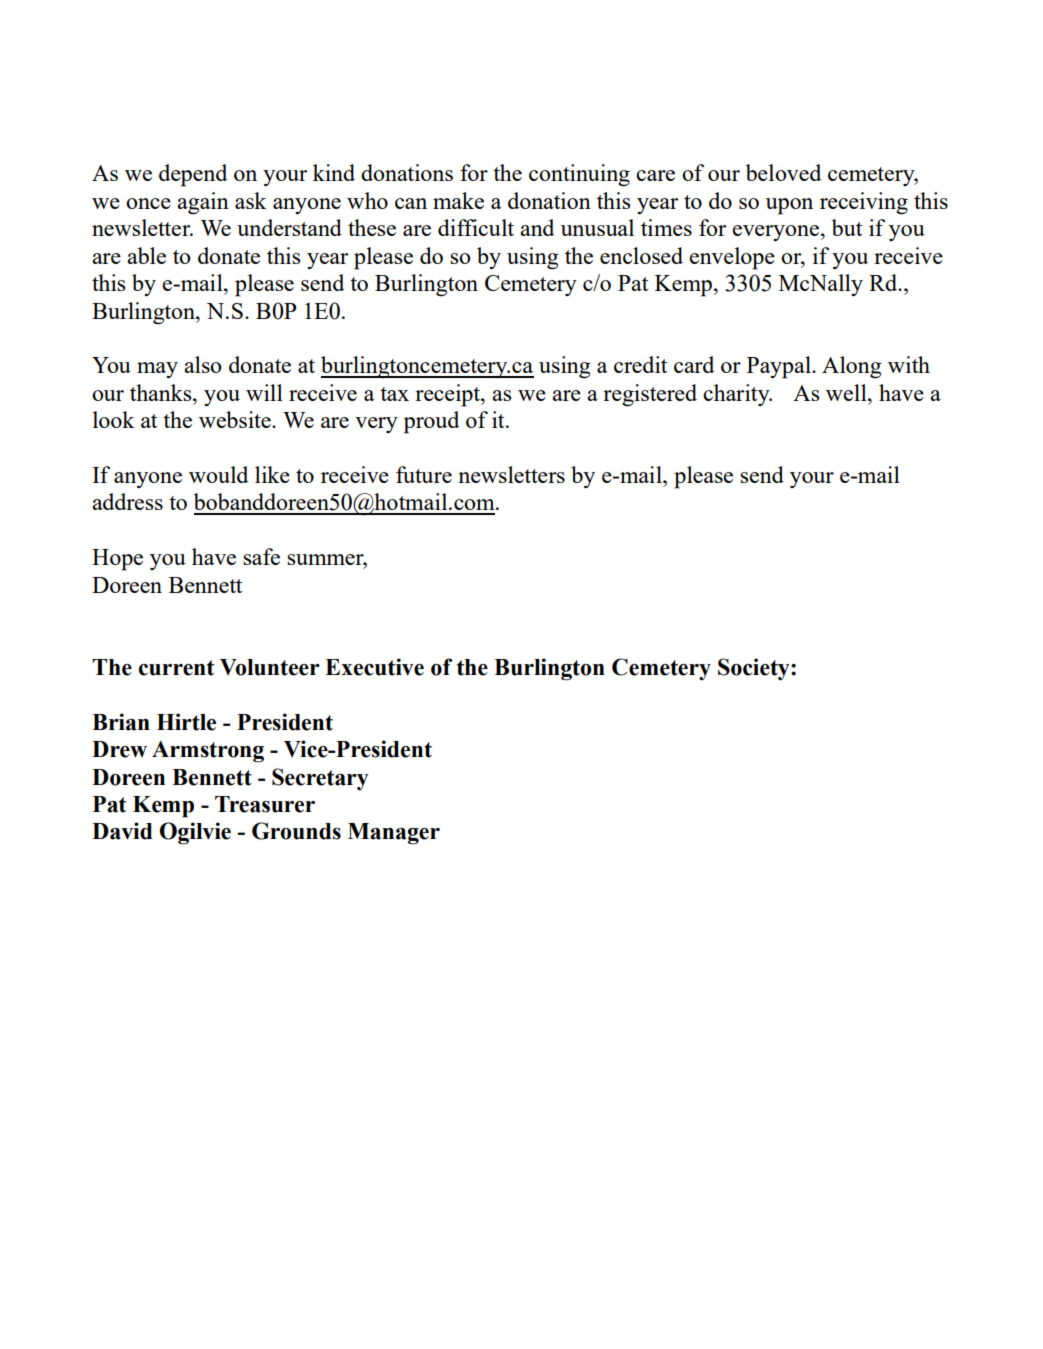  What do you see at coordinates (755, 669) in the screenshot?
I see `Society` at bounding box center [755, 669].
